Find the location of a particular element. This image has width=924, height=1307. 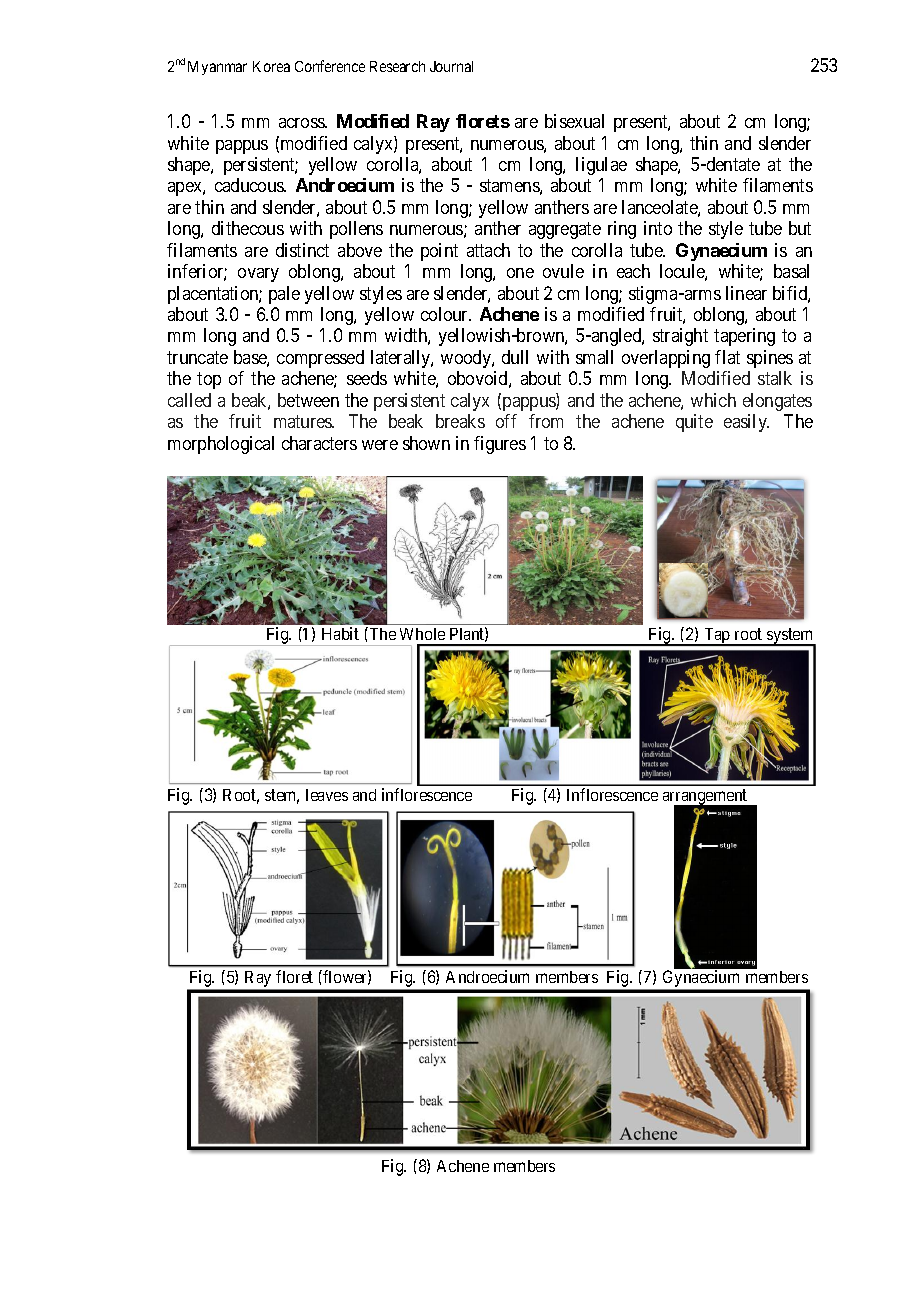

Habit is located at coordinates (340, 633).
